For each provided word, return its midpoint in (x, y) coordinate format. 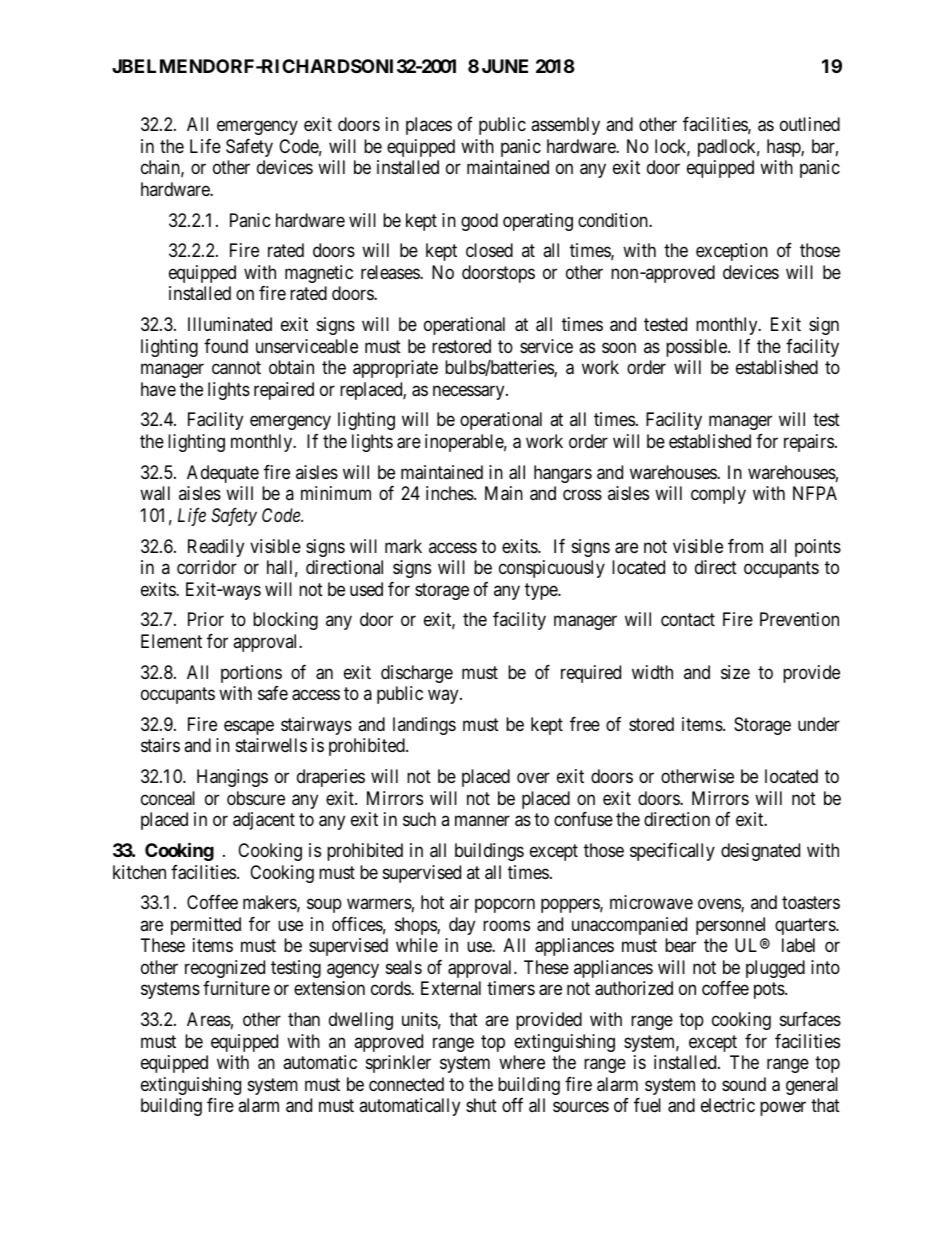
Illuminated (230, 324)
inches (450, 493)
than (304, 1019)
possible (697, 348)
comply (718, 495)
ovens (720, 905)
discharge (417, 674)
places (429, 126)
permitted (206, 926)
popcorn (505, 906)
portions (251, 674)
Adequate (223, 474)
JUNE (505, 66)
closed (489, 250)
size (735, 672)
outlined (810, 124)
